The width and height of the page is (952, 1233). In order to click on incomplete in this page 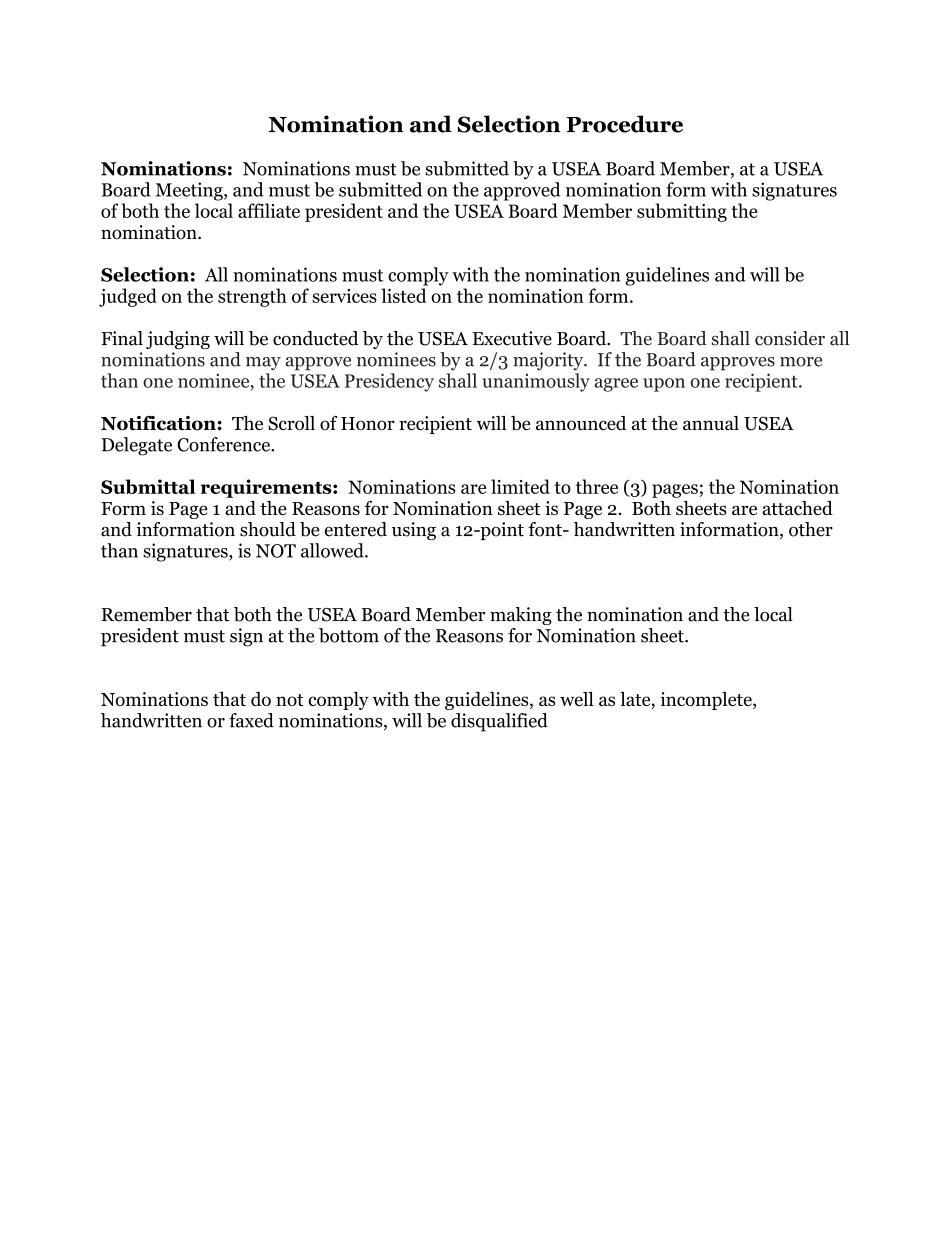, I will do `click(707, 701)`.
